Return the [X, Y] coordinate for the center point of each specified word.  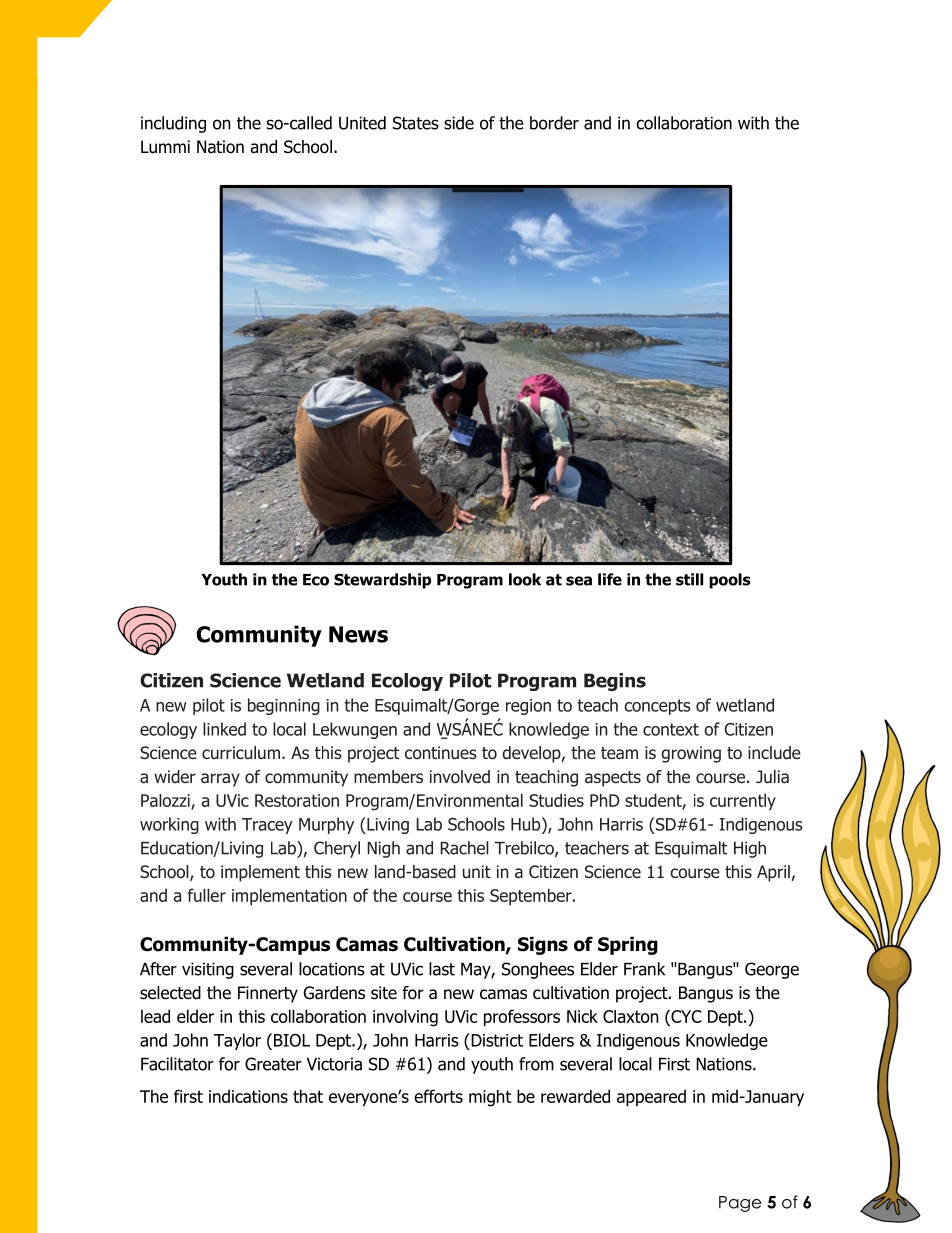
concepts [657, 707]
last [442, 969]
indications [248, 1096]
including [173, 124]
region [528, 707]
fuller [207, 895]
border [554, 123]
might [490, 1098]
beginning [284, 706]
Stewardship [382, 581]
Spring [628, 945]
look [525, 579]
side [459, 123]
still [689, 579]
